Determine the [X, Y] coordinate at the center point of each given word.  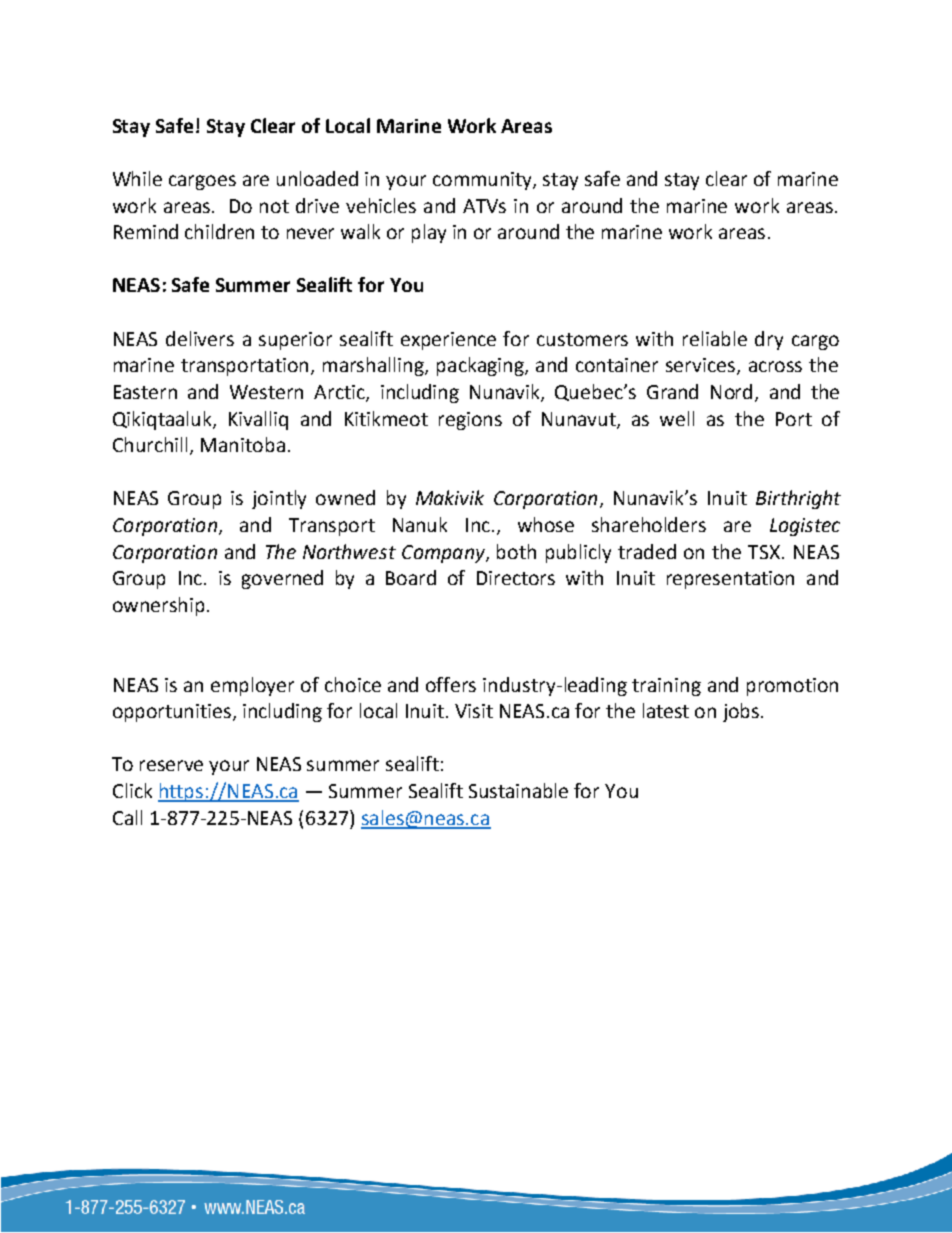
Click [132, 790]
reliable [715, 338]
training [666, 687]
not [274, 206]
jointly [279, 499]
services [702, 366]
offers [451, 684]
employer [252, 686]
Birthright [798, 499]
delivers [200, 338]
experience [448, 341]
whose [546, 524]
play [429, 233]
